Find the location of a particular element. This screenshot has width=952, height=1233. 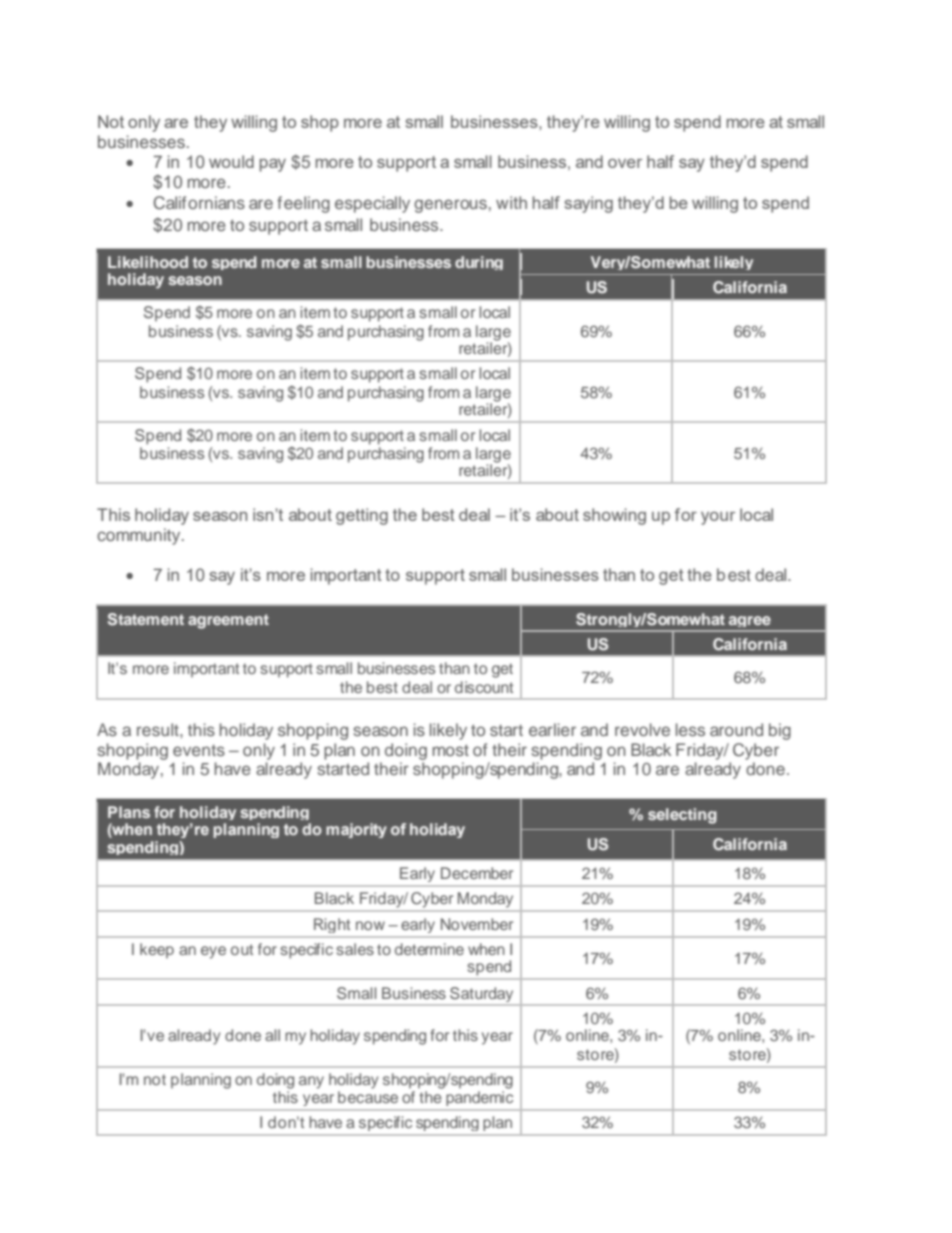

during is located at coordinates (479, 263).
